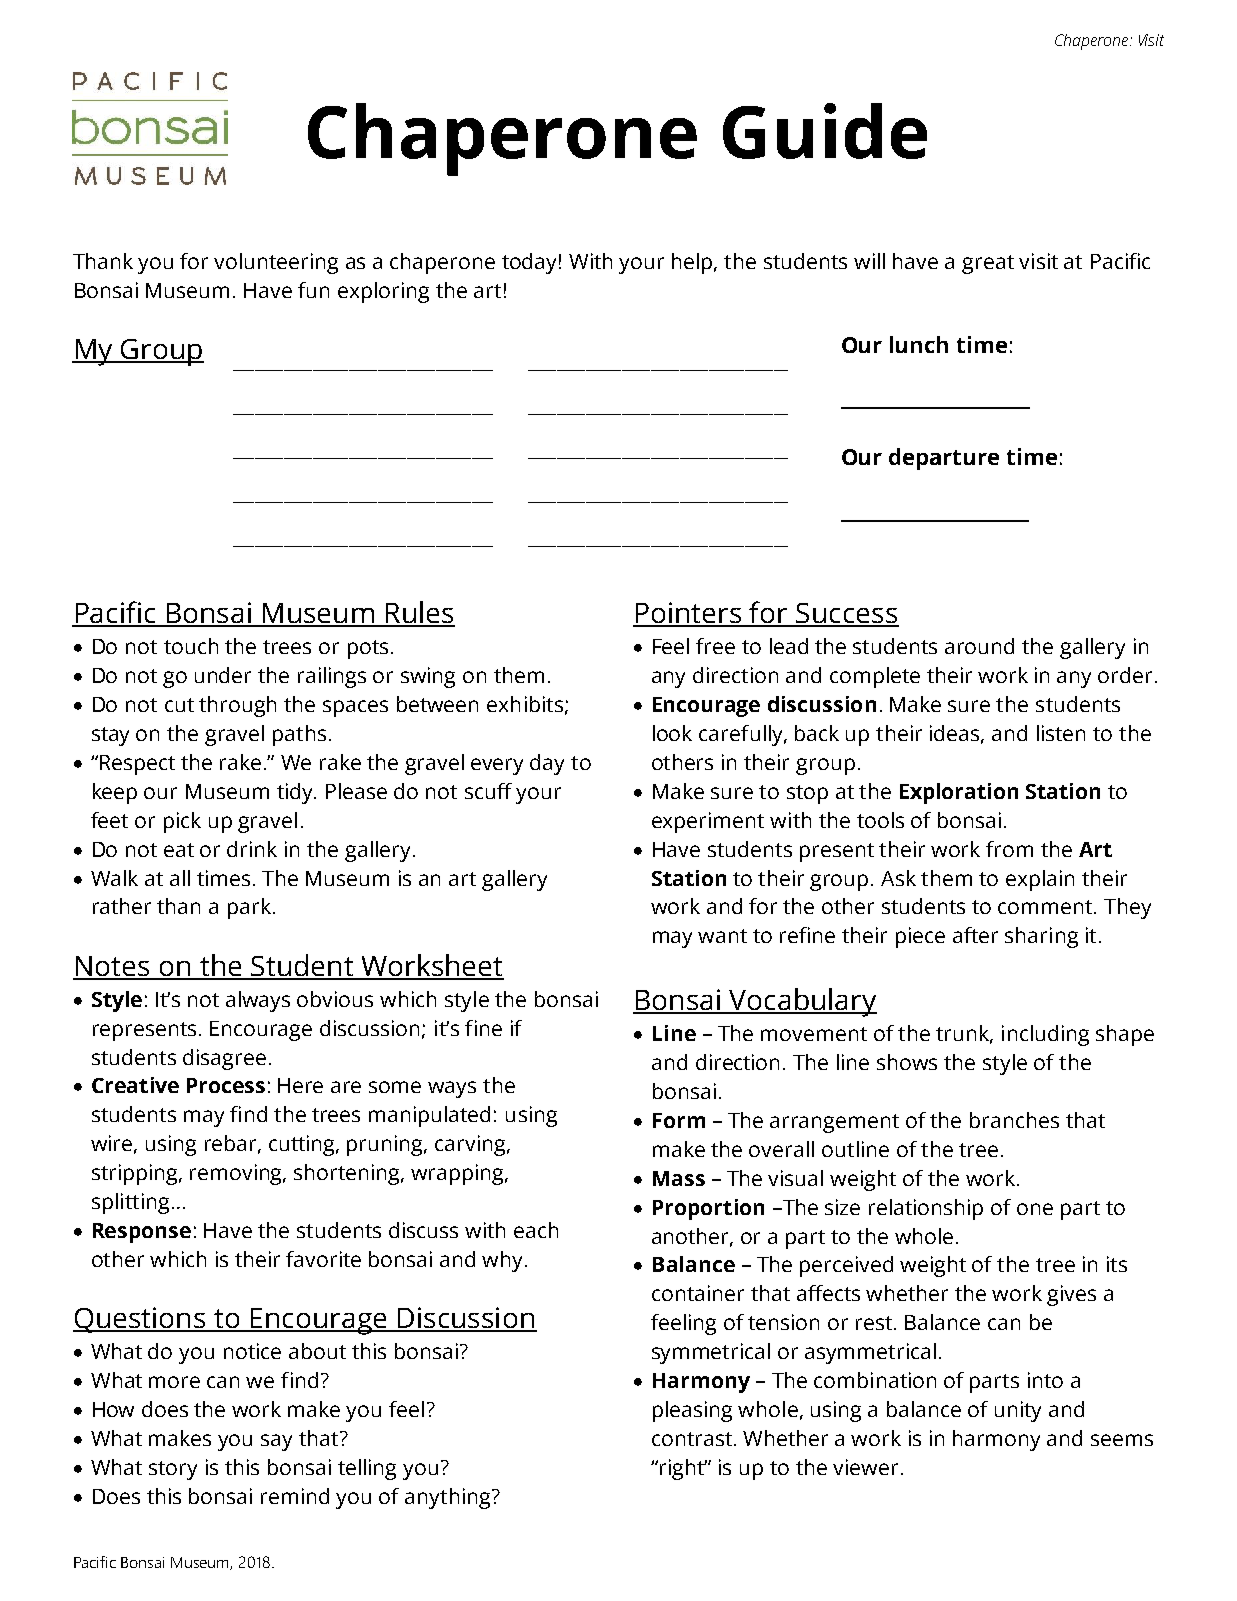  What do you see at coordinates (191, 646) in the screenshot?
I see `touch` at bounding box center [191, 646].
